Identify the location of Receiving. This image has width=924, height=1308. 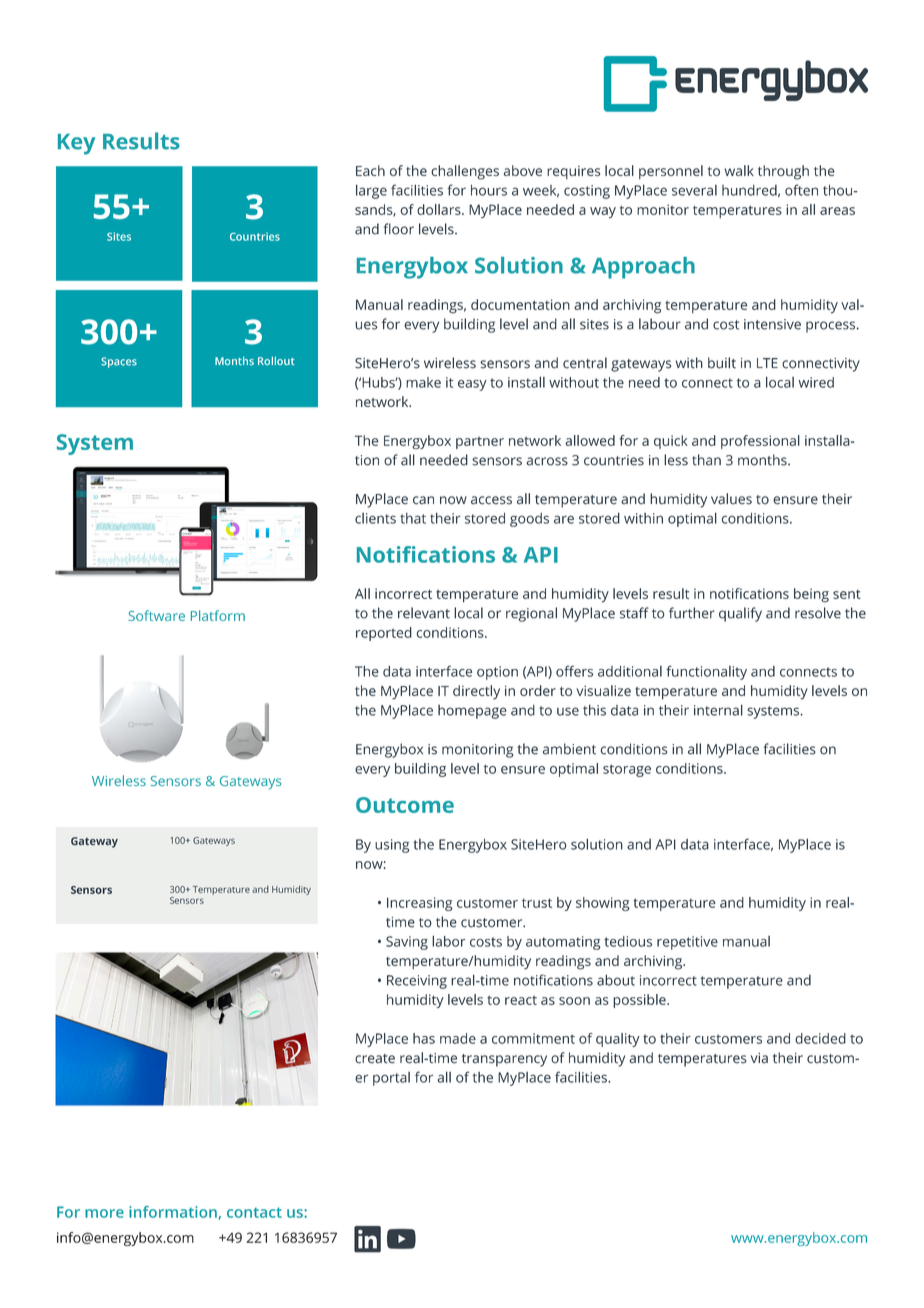
(417, 982).
